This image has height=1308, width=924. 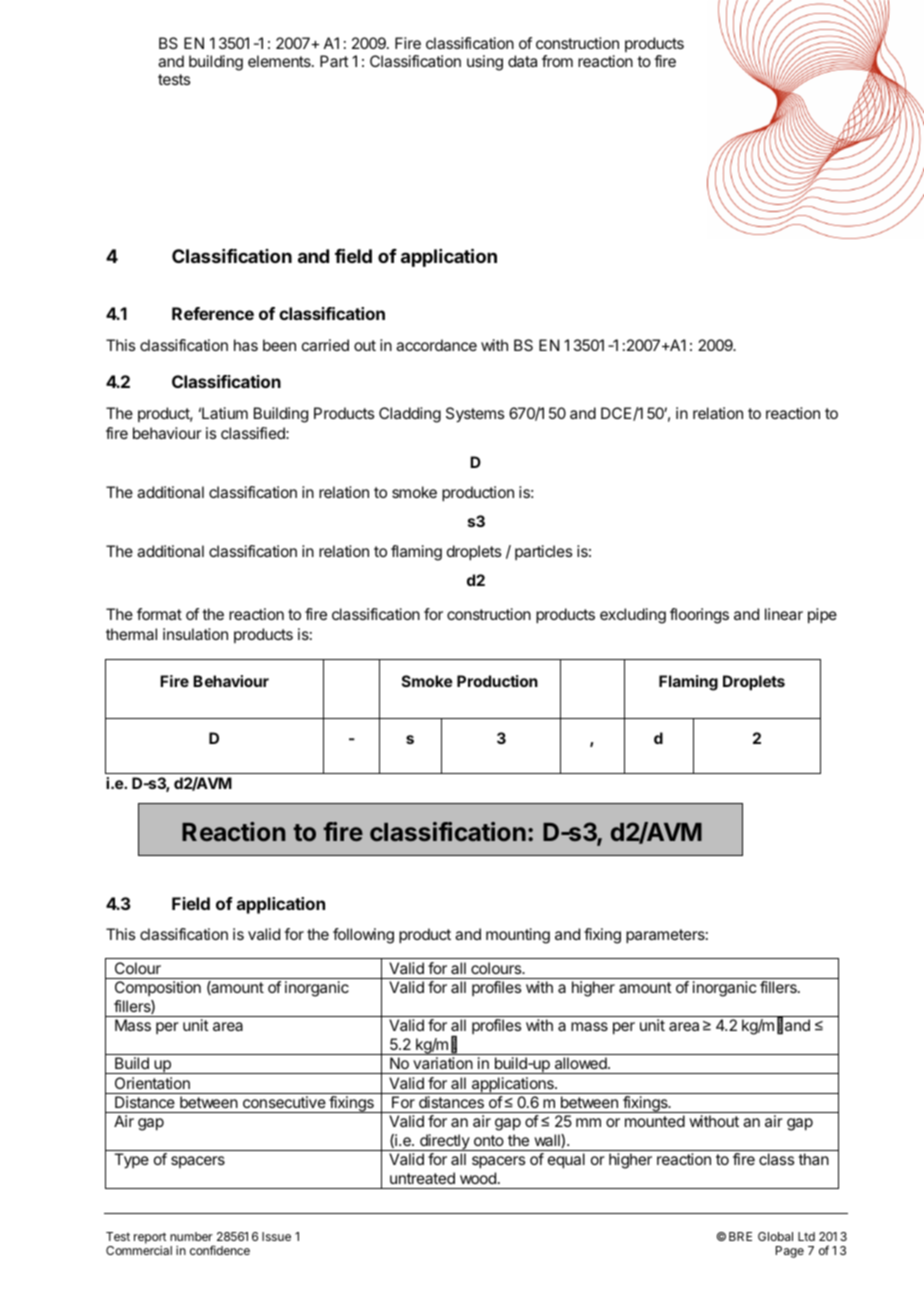 What do you see at coordinates (191, 1236) in the image?
I see `number` at bounding box center [191, 1236].
